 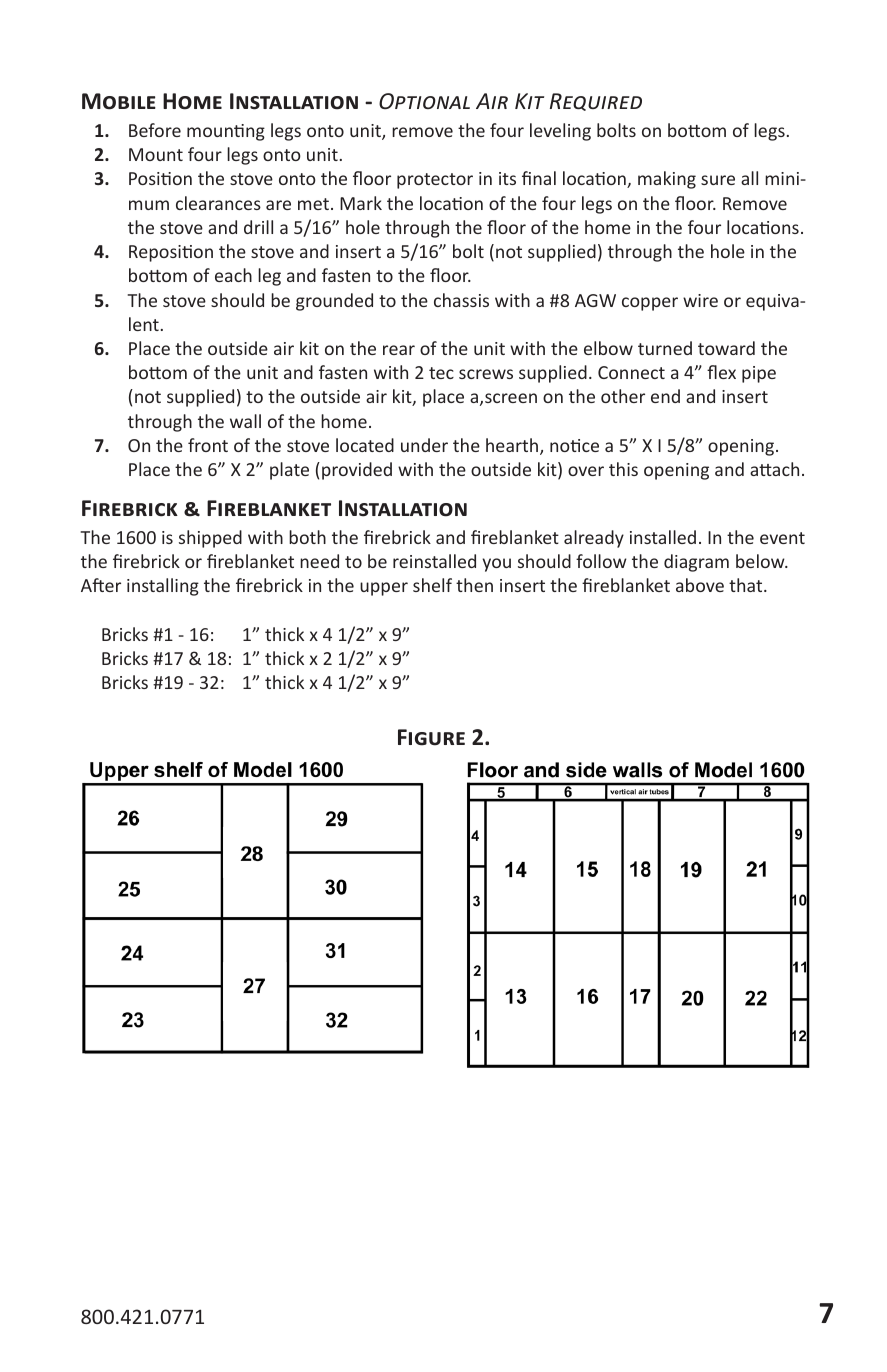 What do you see at coordinates (721, 372) in the screenshot?
I see `flex` at bounding box center [721, 372].
